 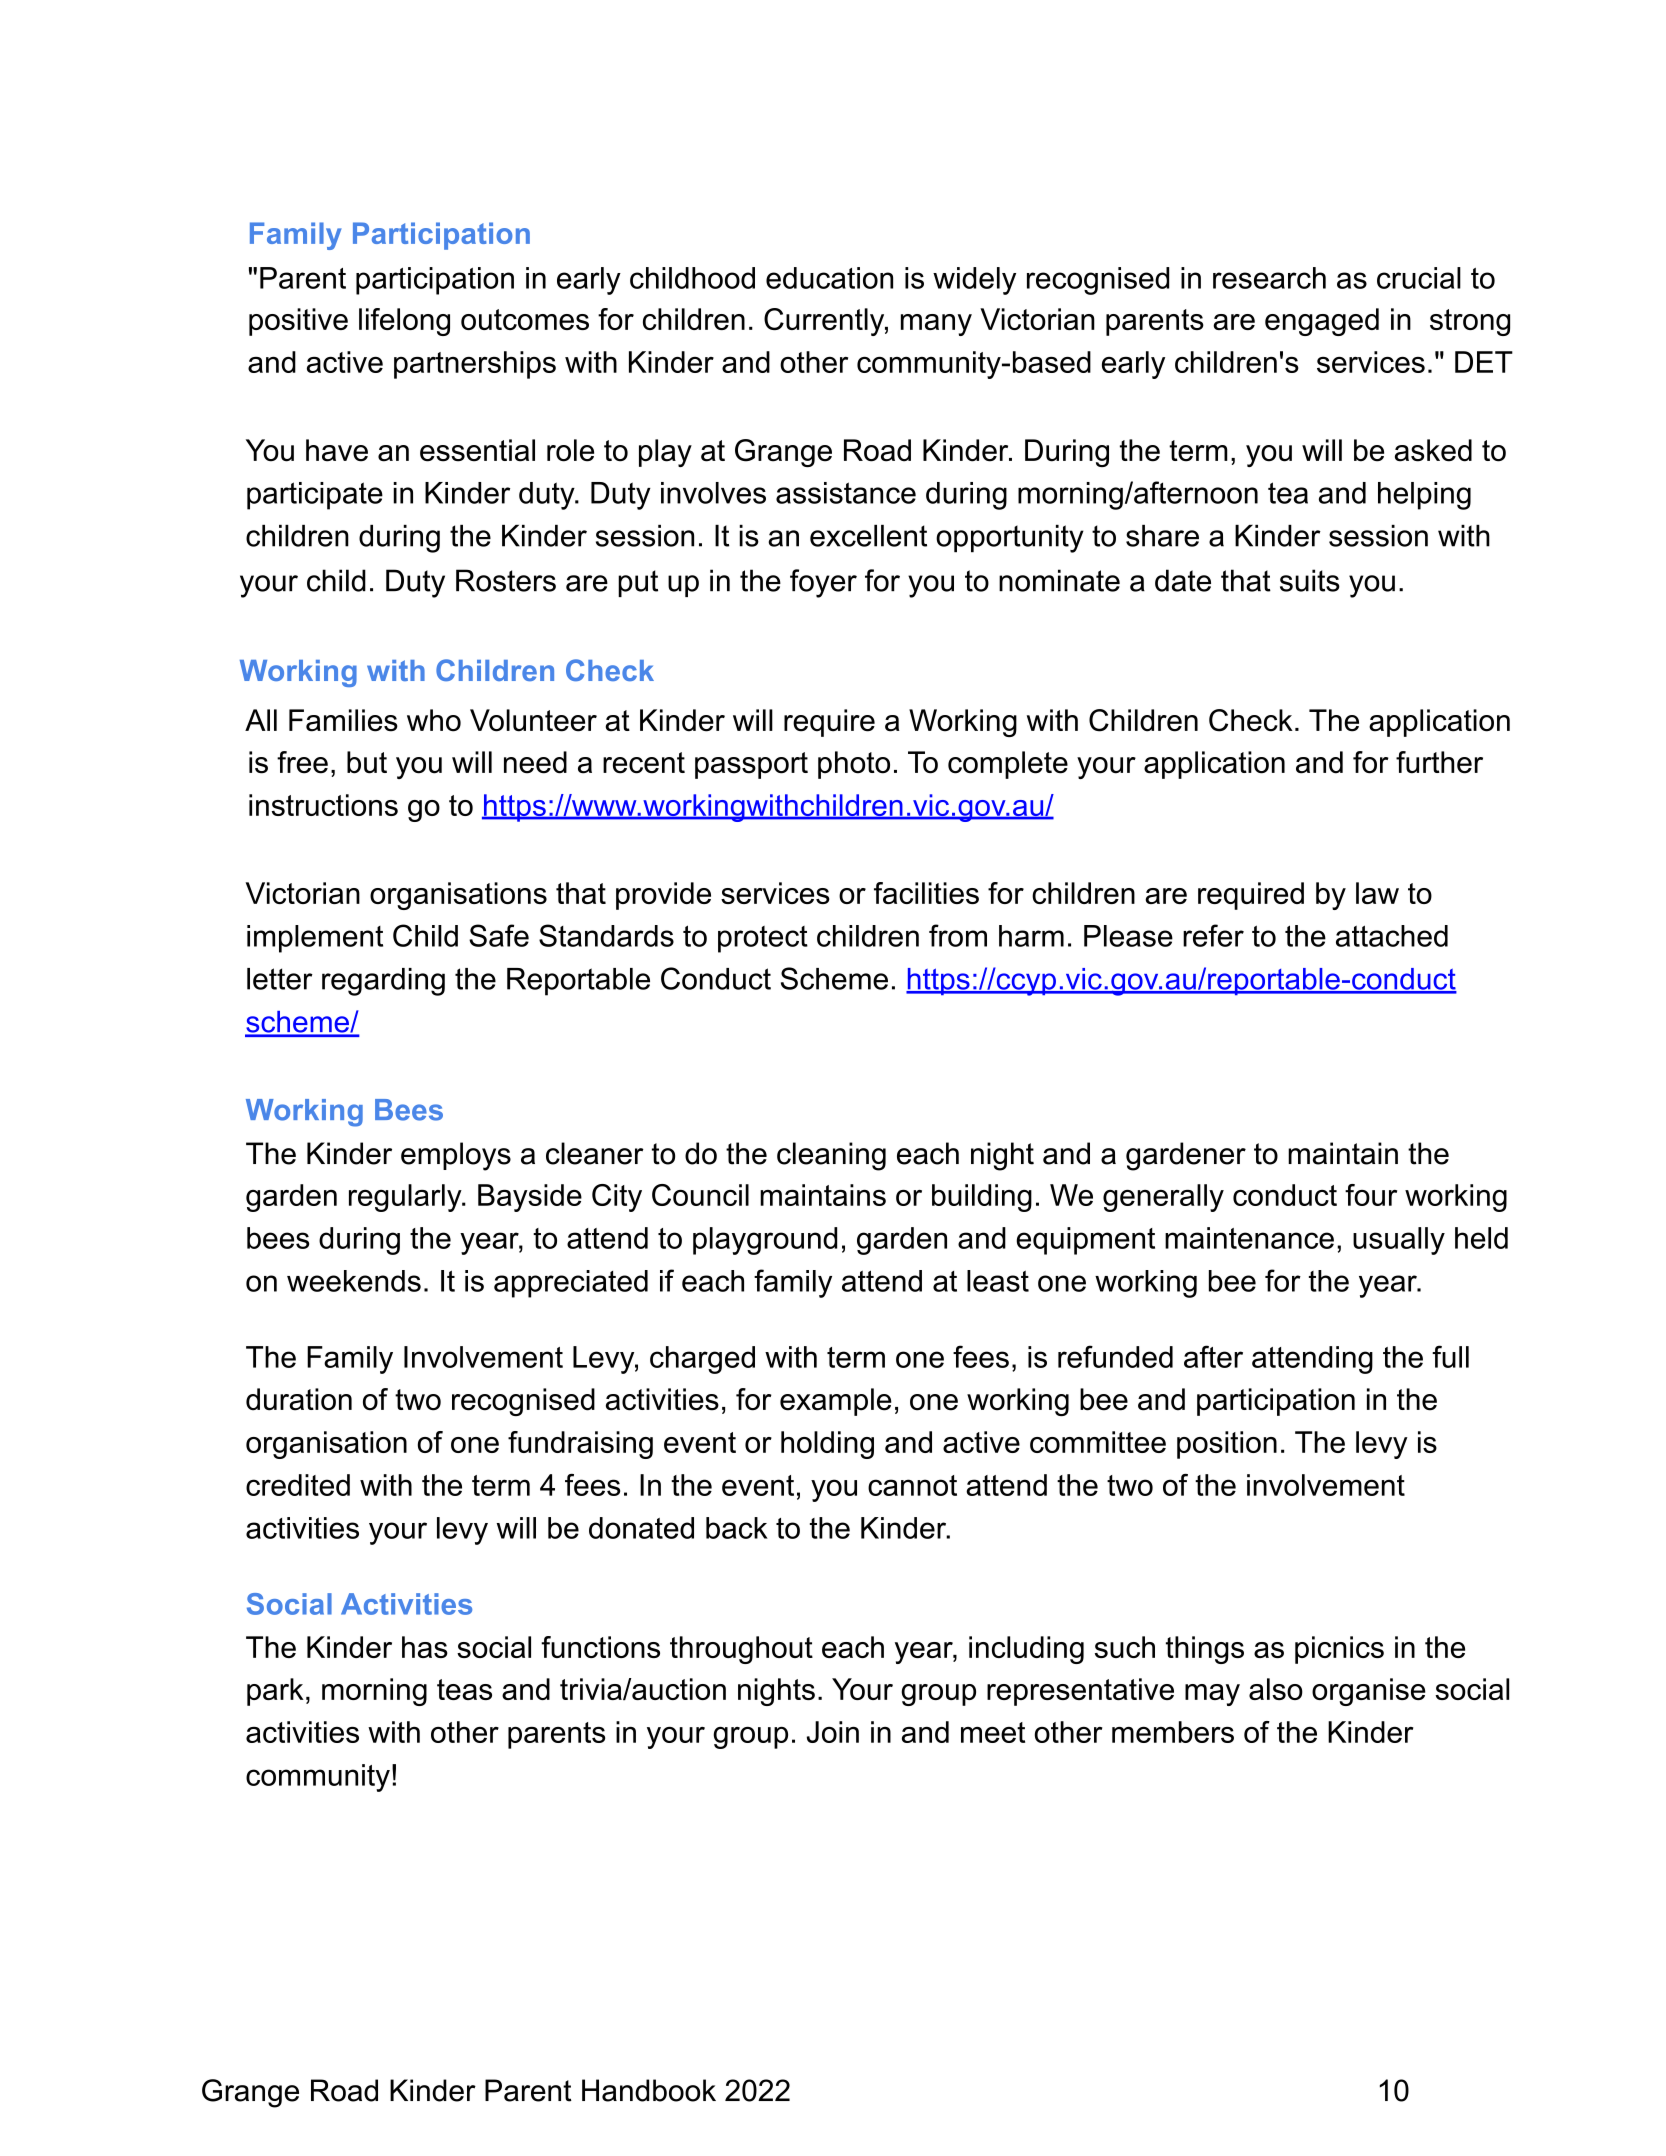 What do you see at coordinates (649, 2090) in the image?
I see `Handbook` at bounding box center [649, 2090].
